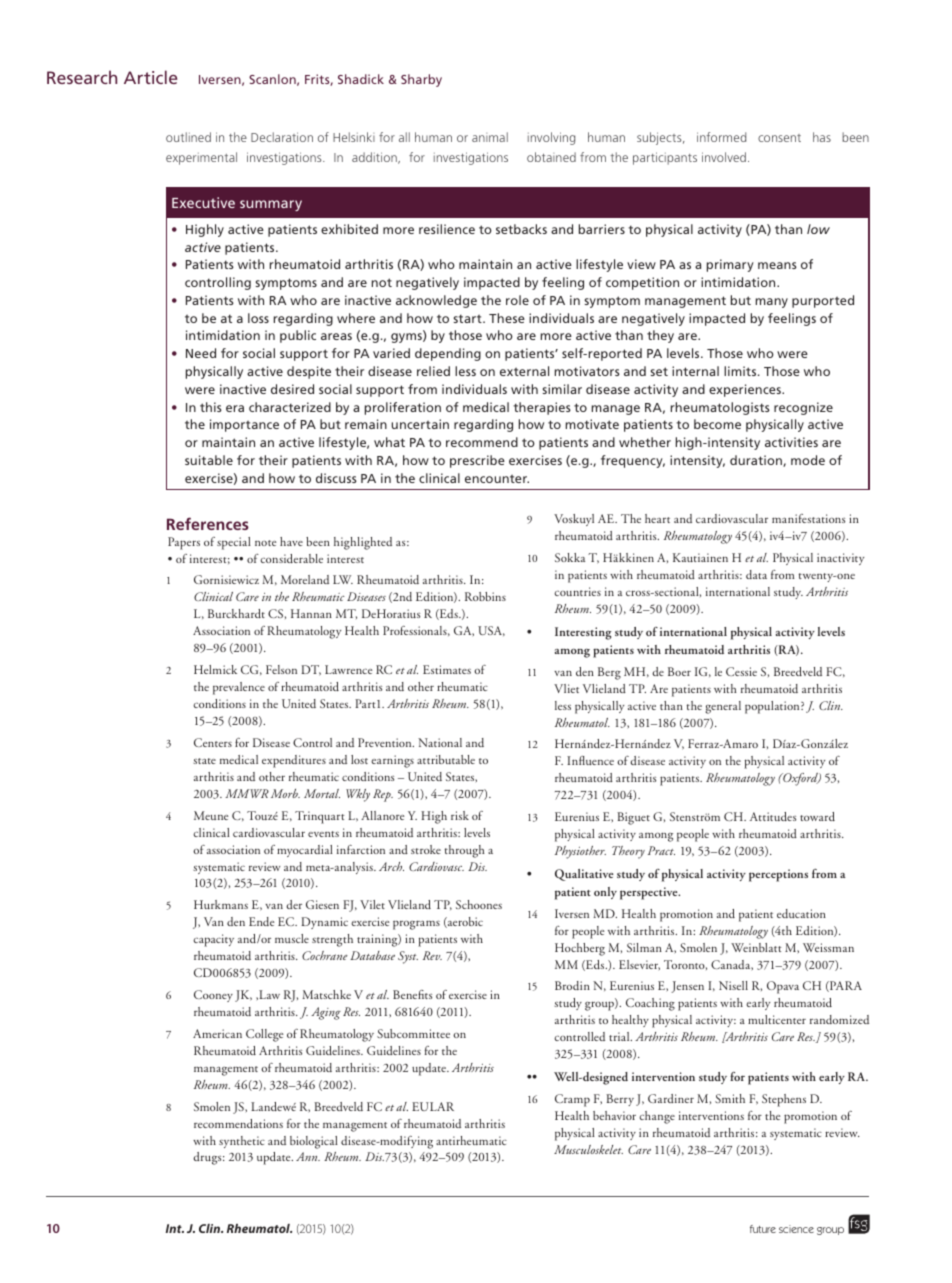  What do you see at coordinates (447, 669) in the screenshot?
I see `Estimates` at bounding box center [447, 669].
